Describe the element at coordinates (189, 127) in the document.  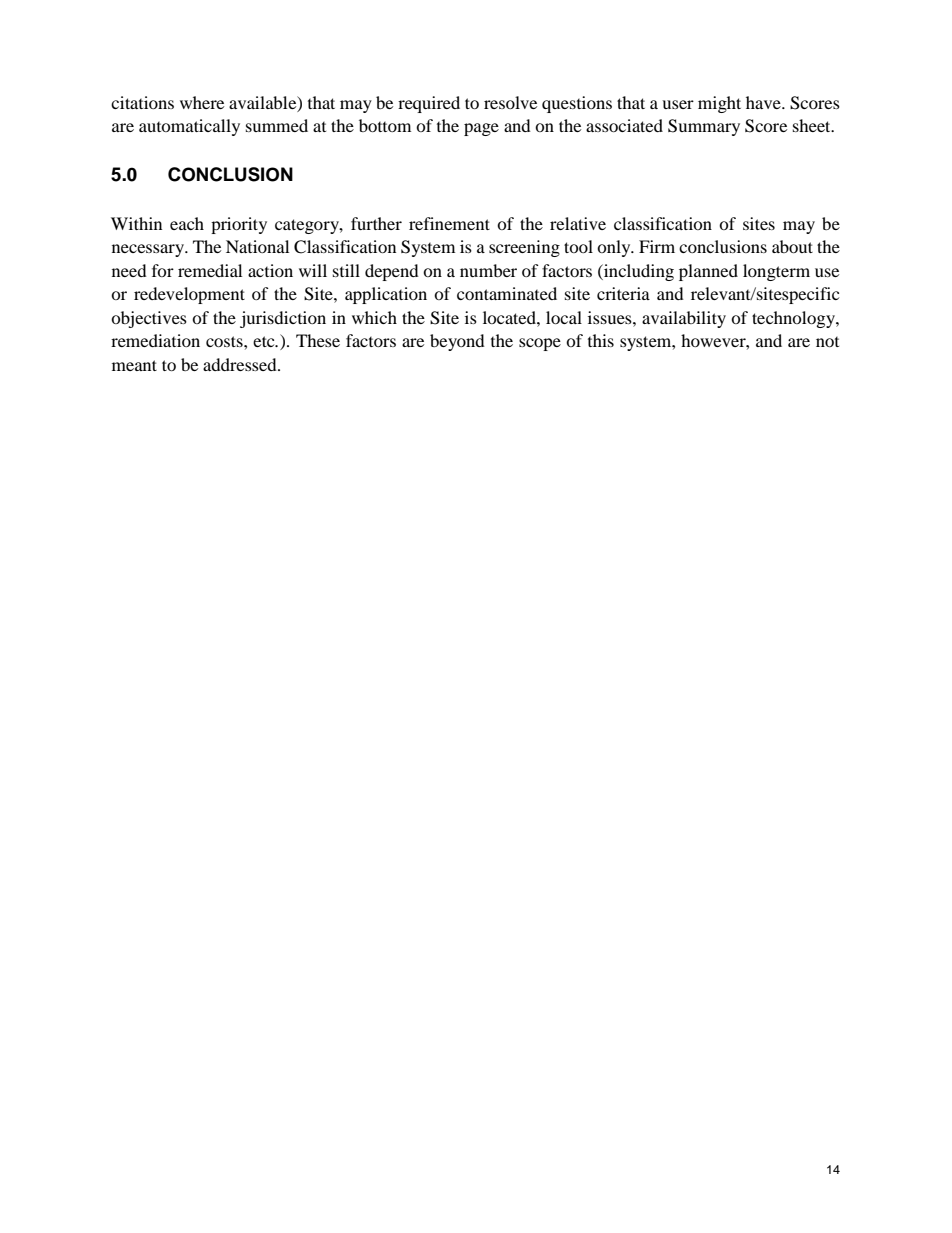
I see `automatically` at that location.
